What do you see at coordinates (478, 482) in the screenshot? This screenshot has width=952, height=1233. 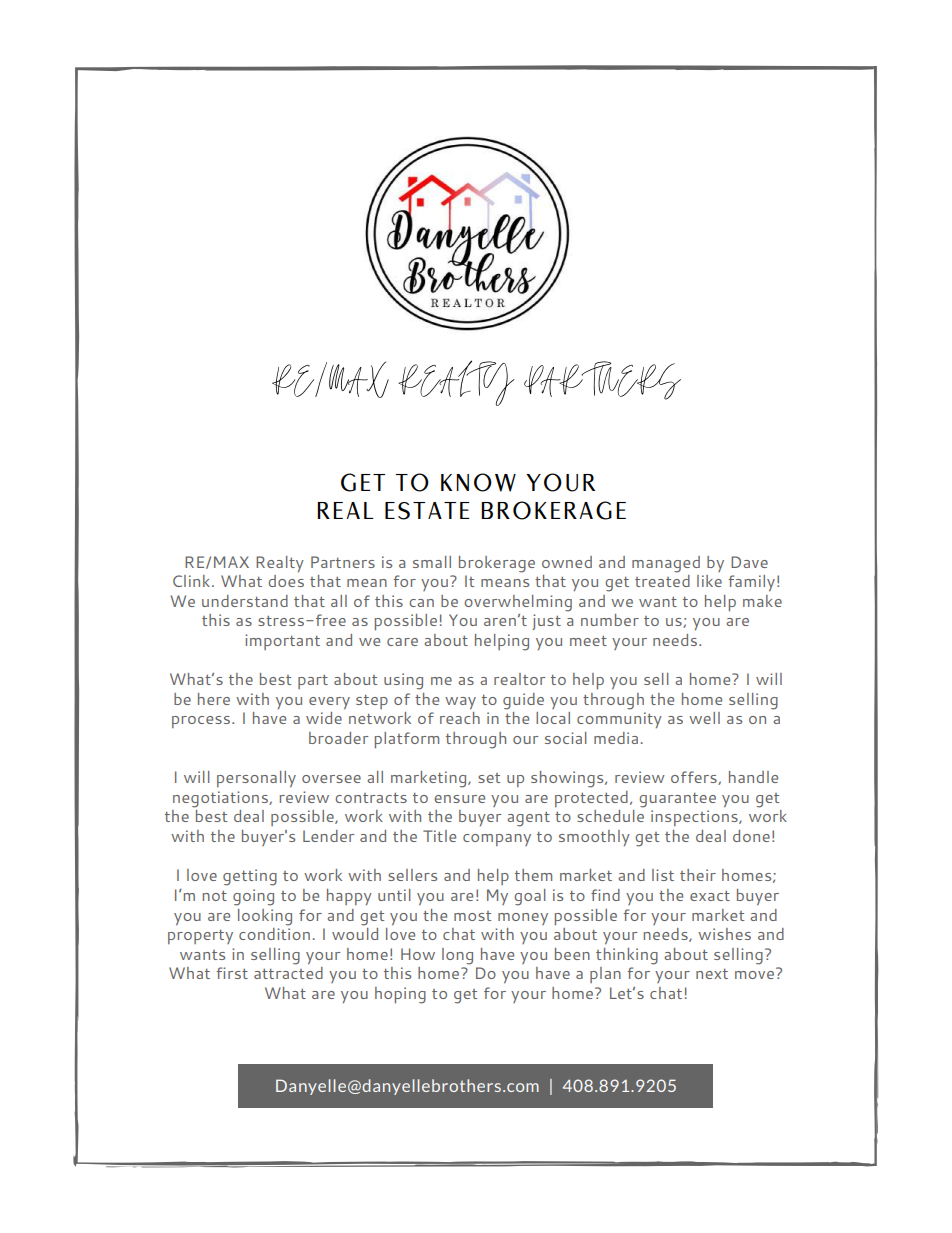 I see `KNOW` at bounding box center [478, 482].
